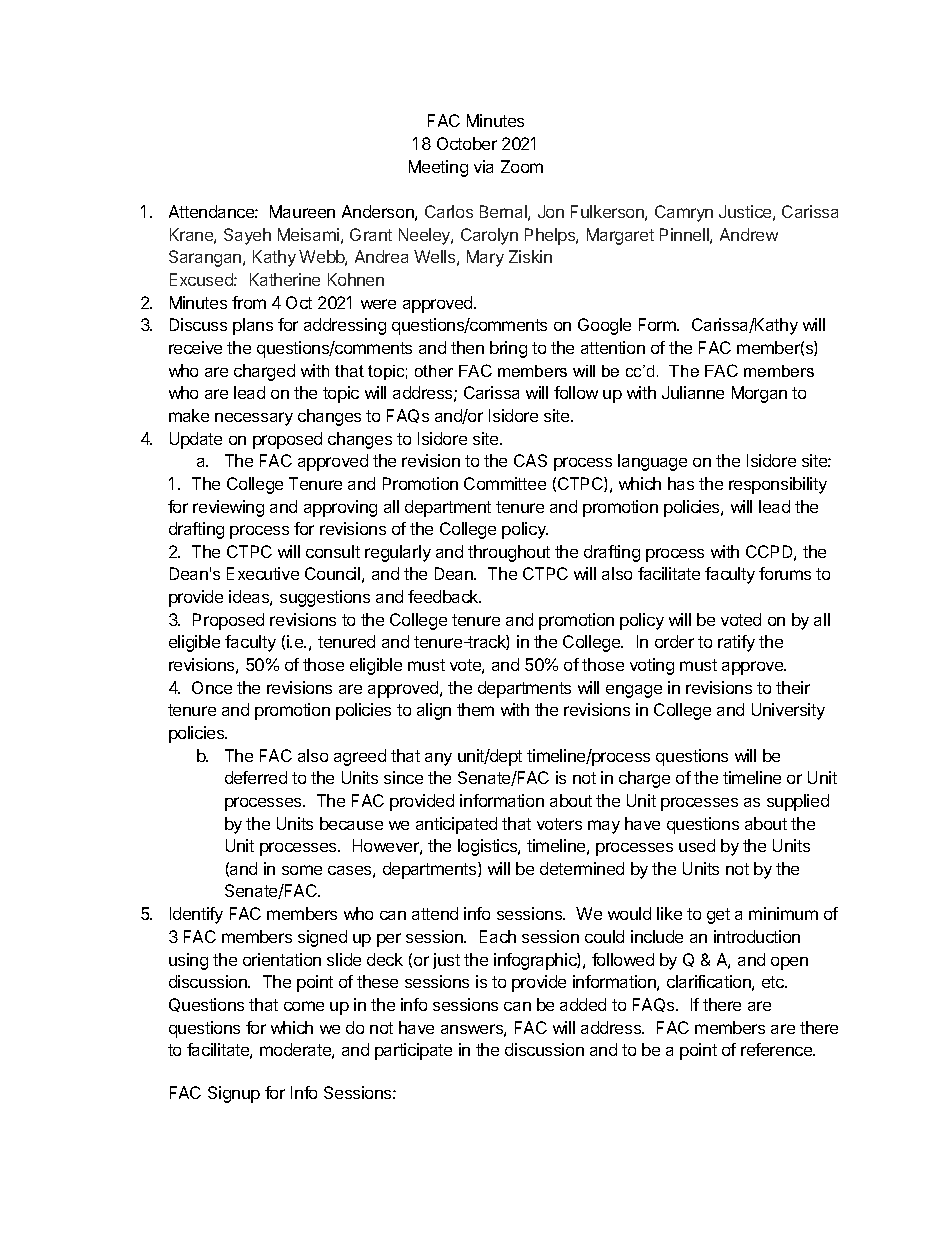  What do you see at coordinates (302, 211) in the page?
I see `Maureen` at bounding box center [302, 211].
